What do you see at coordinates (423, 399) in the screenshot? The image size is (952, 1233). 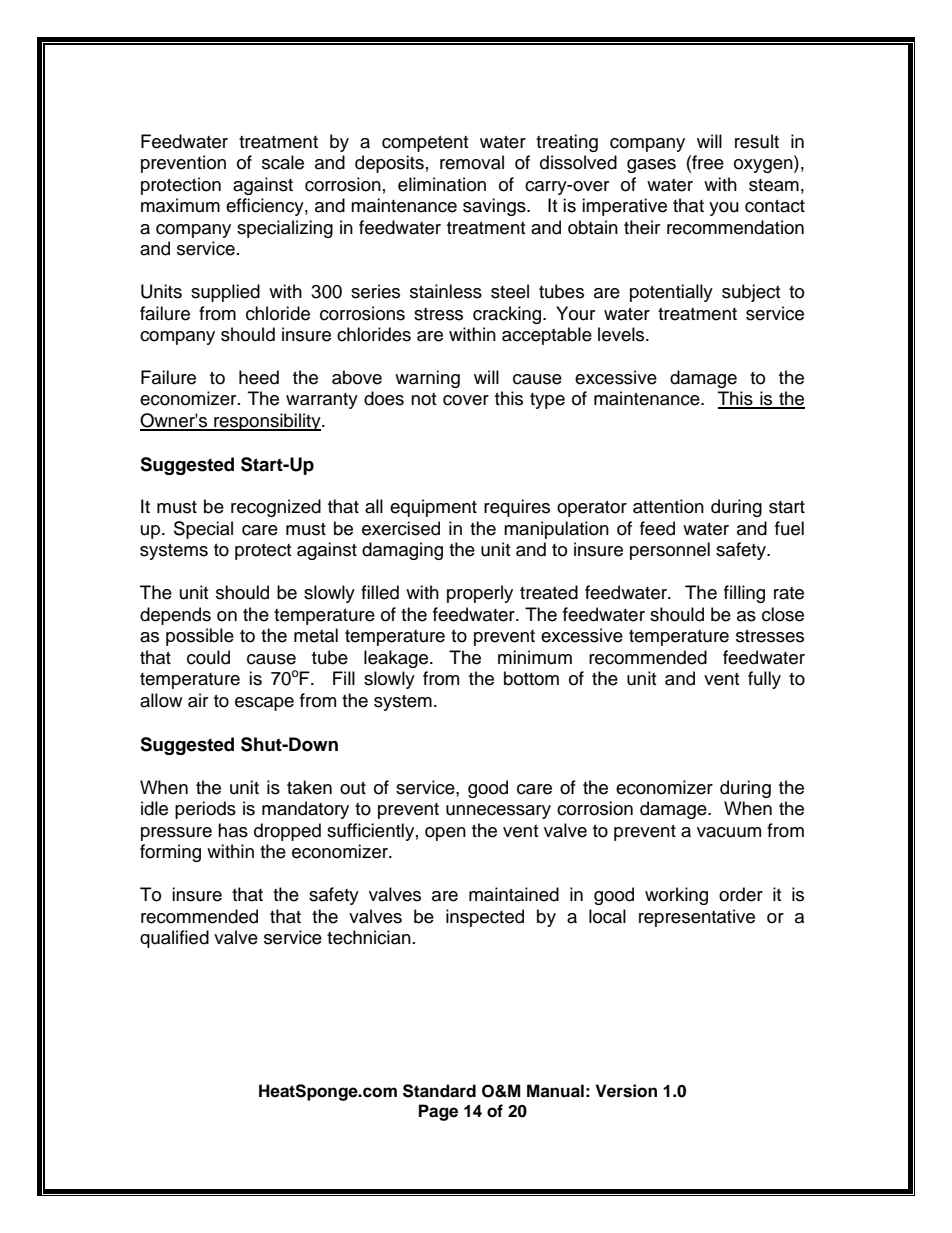 I see `not` at bounding box center [423, 399].
